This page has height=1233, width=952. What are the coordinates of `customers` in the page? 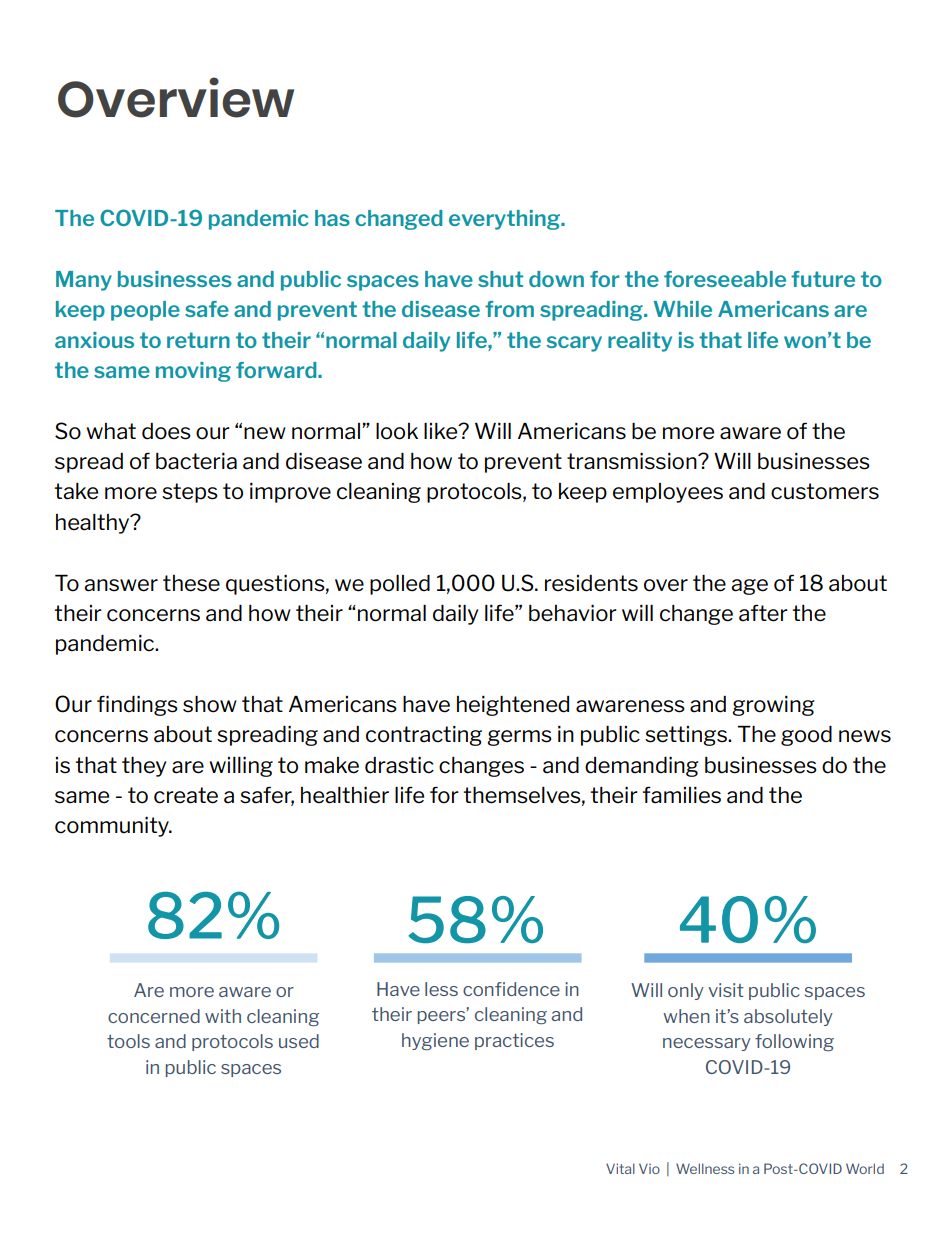 It's located at (825, 491).
